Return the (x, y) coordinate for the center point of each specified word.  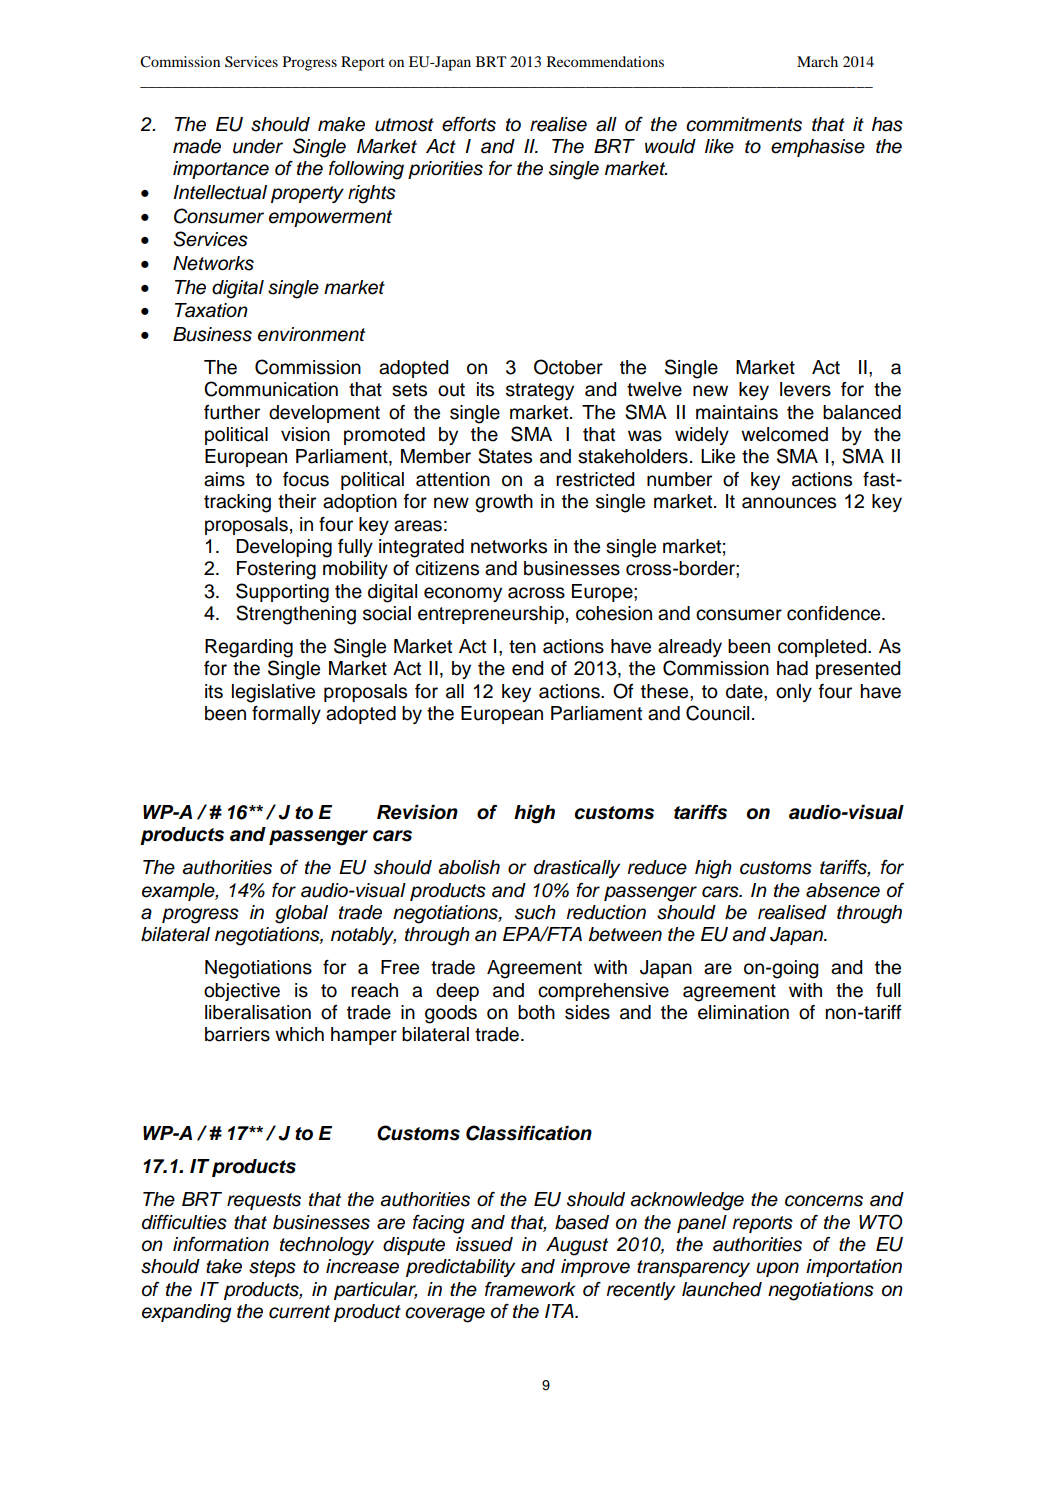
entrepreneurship (491, 615)
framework (530, 1289)
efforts (469, 124)
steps (272, 1268)
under (258, 146)
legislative (273, 693)
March (817, 61)
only (794, 693)
